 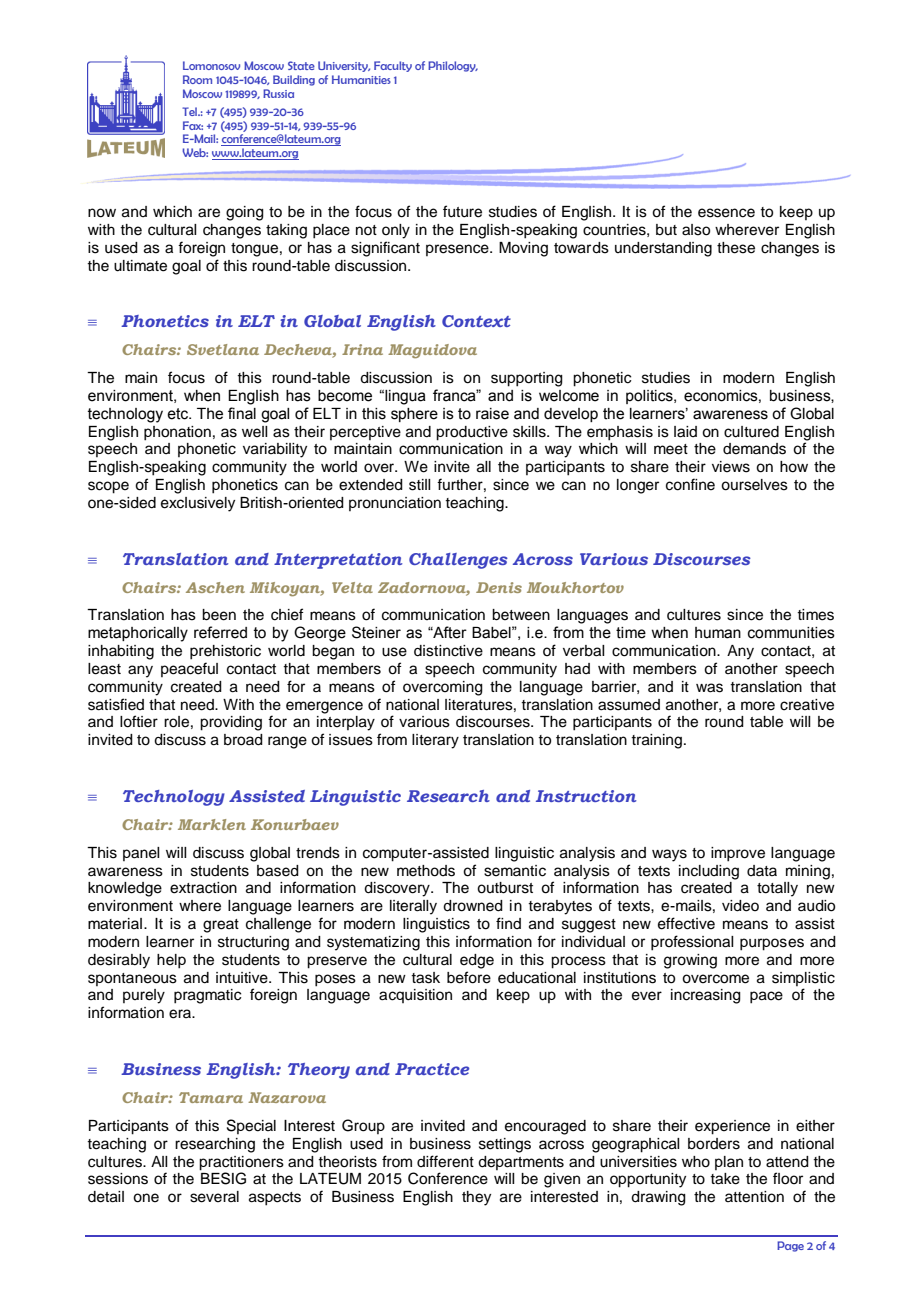 I want to click on improve, so click(x=738, y=854).
